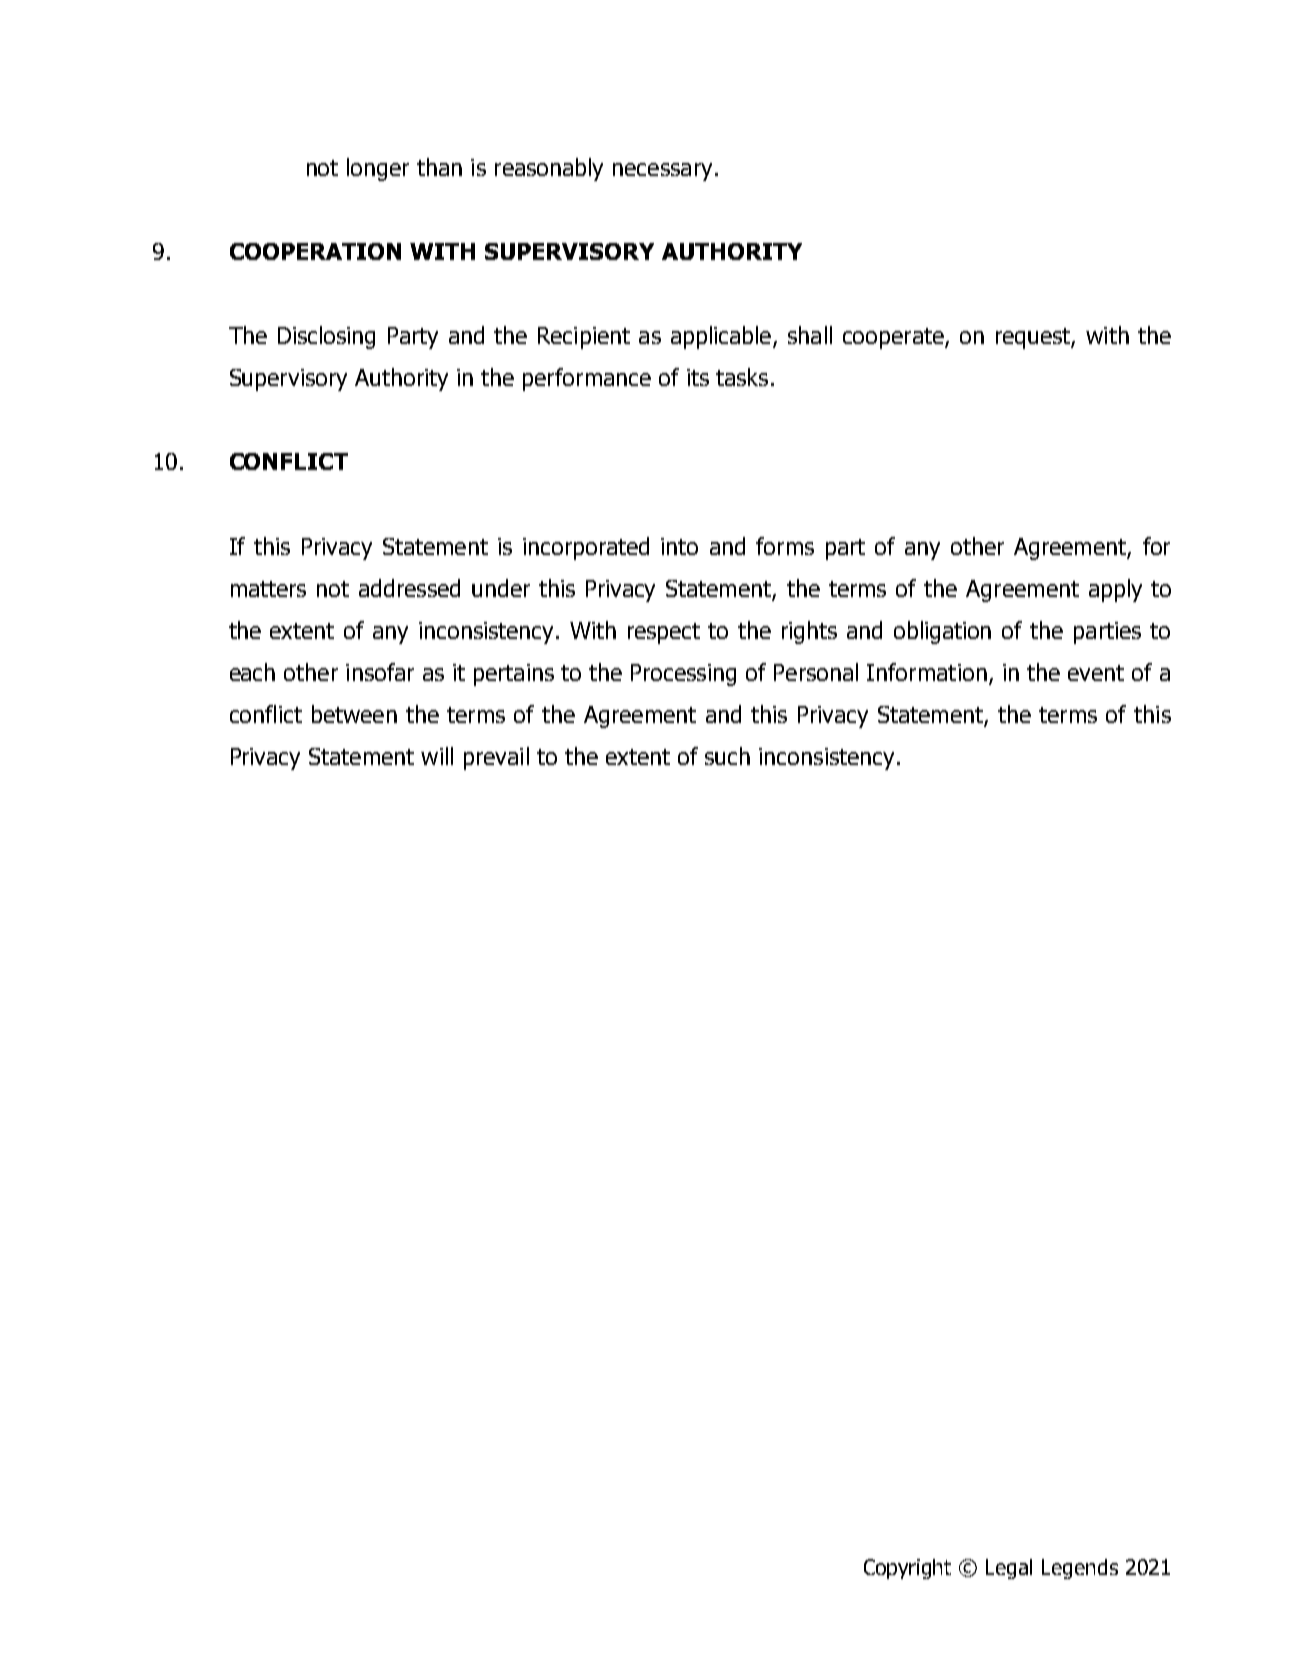  Describe the element at coordinates (662, 172) in the screenshot. I see `necessary` at that location.
